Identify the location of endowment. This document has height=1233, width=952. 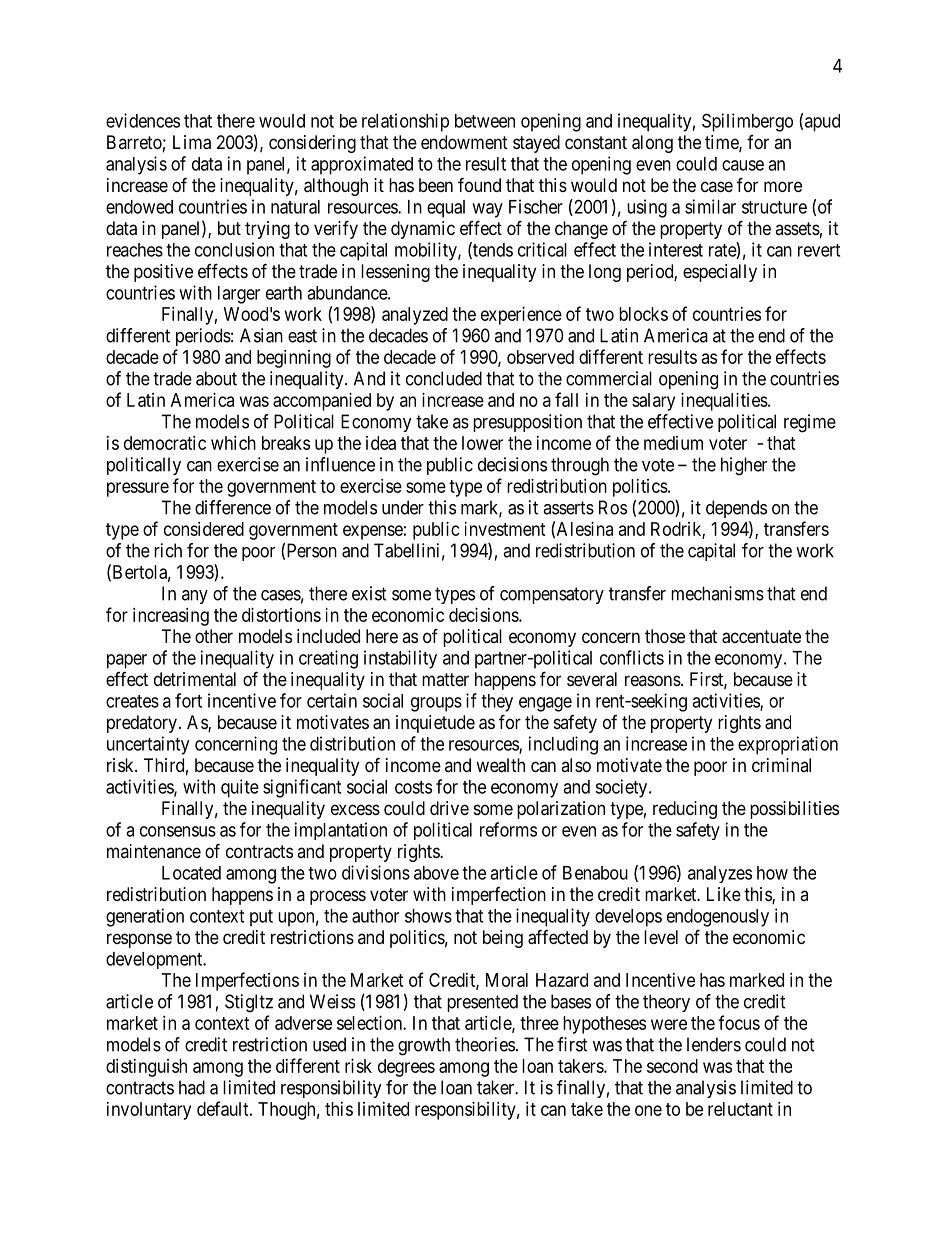
(464, 142).
